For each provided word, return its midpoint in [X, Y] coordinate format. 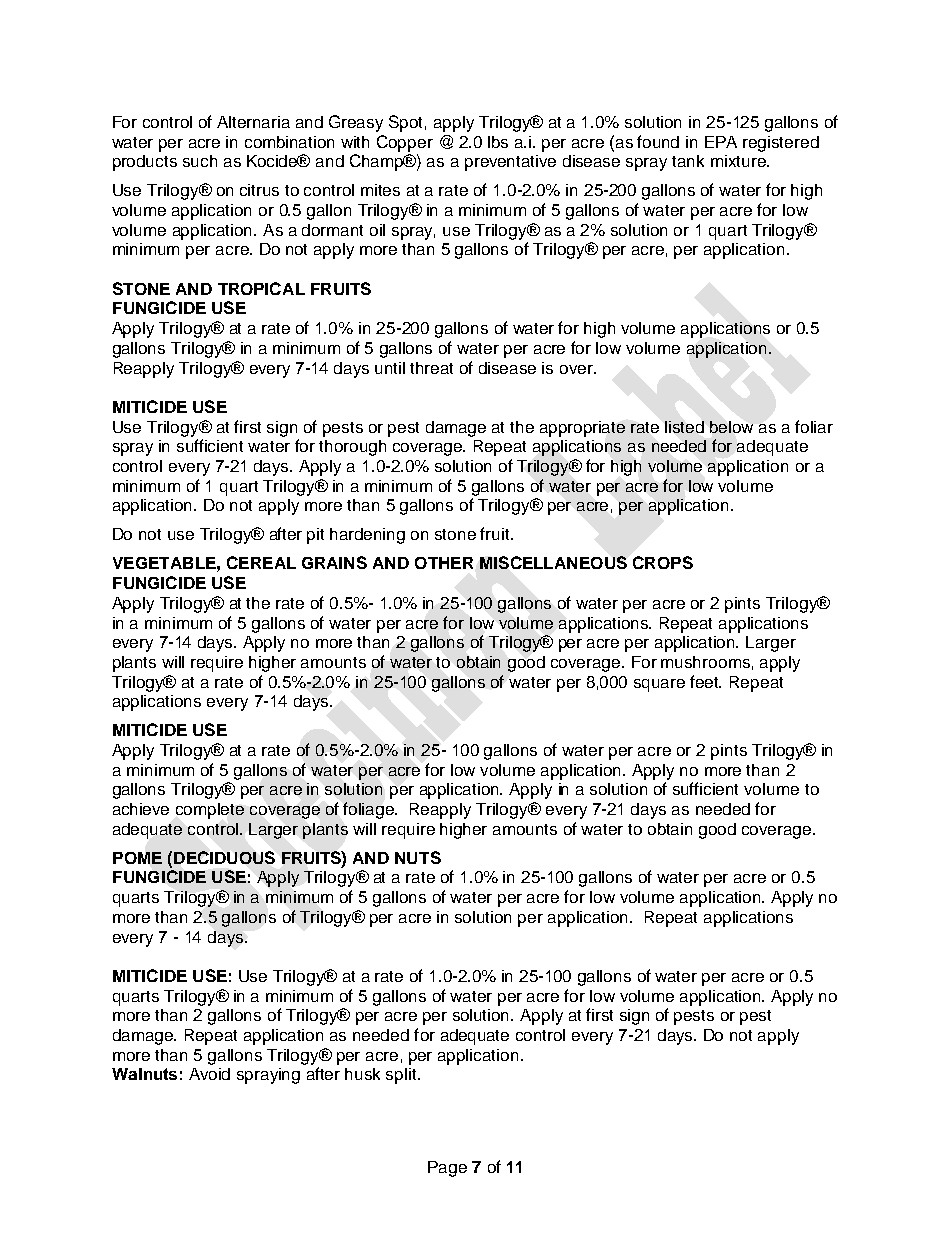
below [731, 427]
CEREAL [261, 562]
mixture [739, 161]
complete [210, 811]
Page [447, 1169]
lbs [498, 142]
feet [705, 681]
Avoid [209, 1074]
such [200, 161]
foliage [370, 810]
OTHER [444, 563]
